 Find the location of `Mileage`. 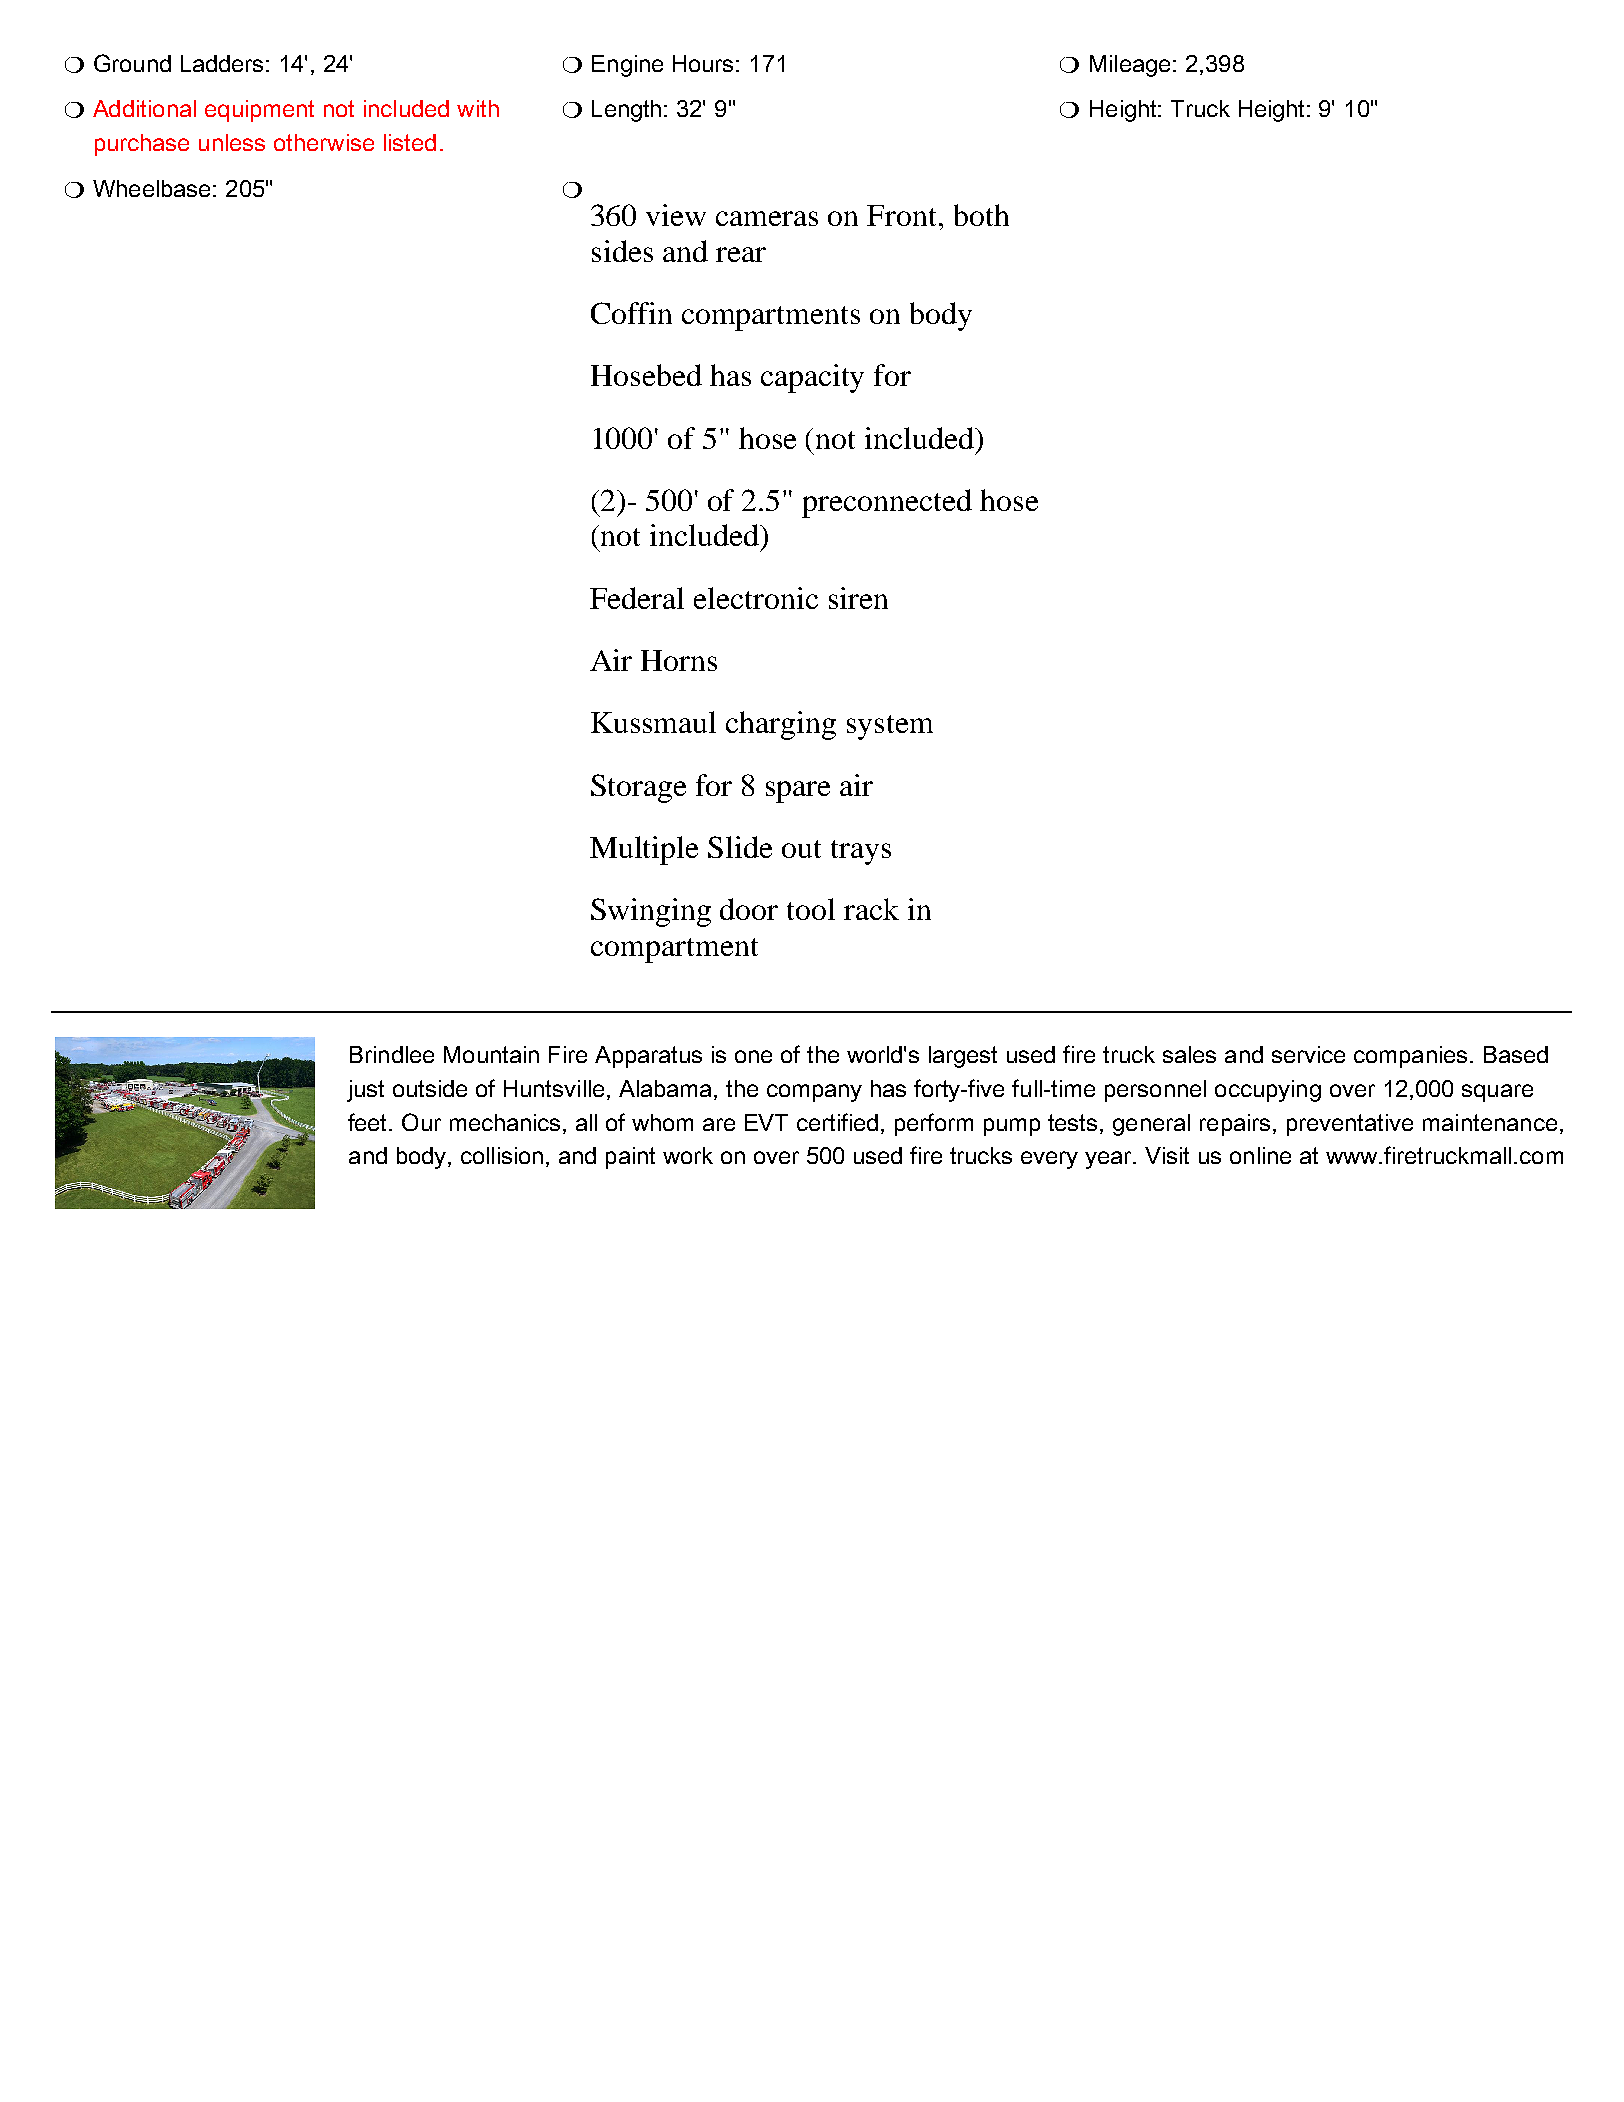

Mileage is located at coordinates (1130, 66).
